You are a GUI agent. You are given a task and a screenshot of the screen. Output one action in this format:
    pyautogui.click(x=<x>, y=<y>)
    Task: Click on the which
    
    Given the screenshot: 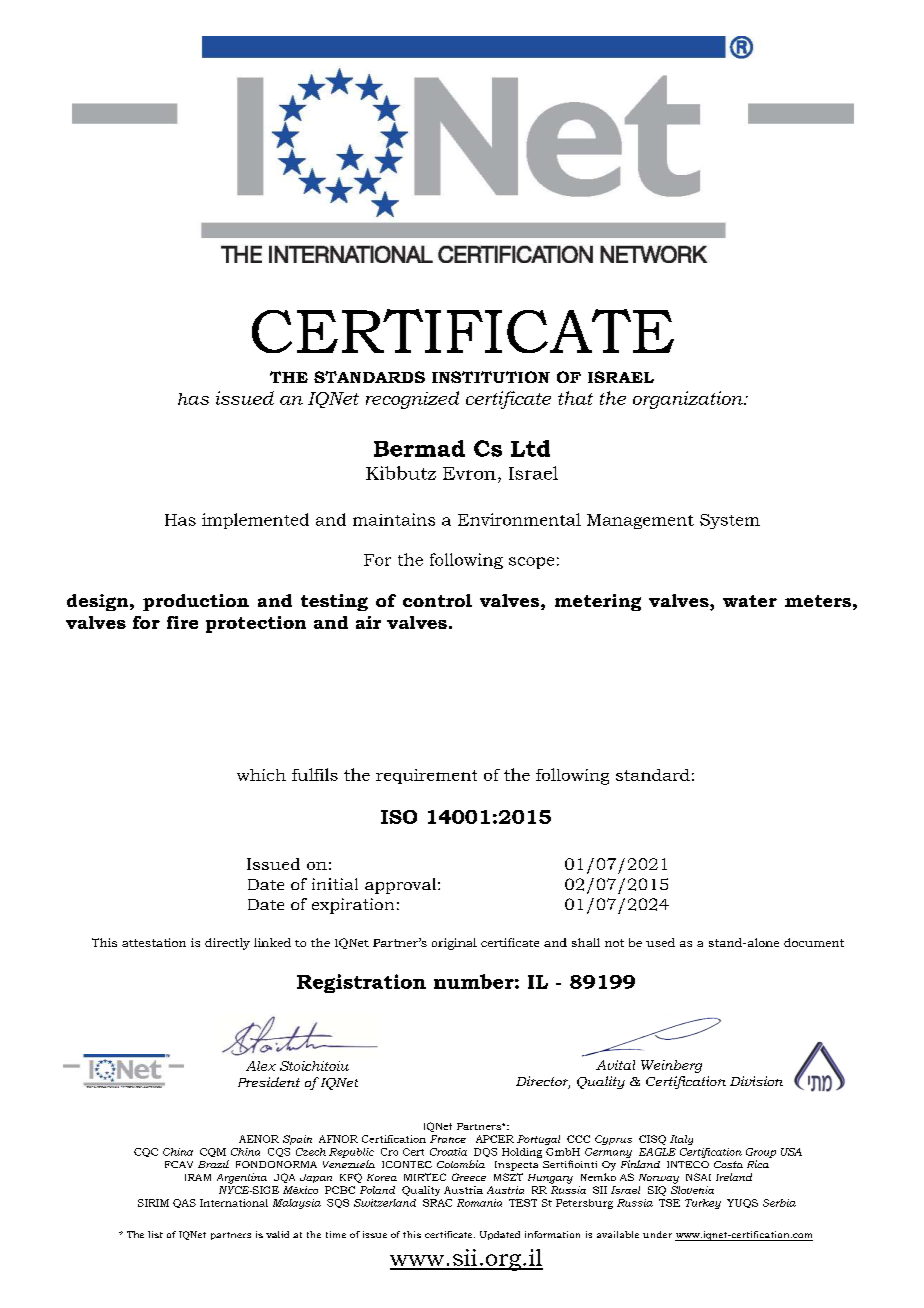 What is the action you would take?
    pyautogui.click(x=261, y=775)
